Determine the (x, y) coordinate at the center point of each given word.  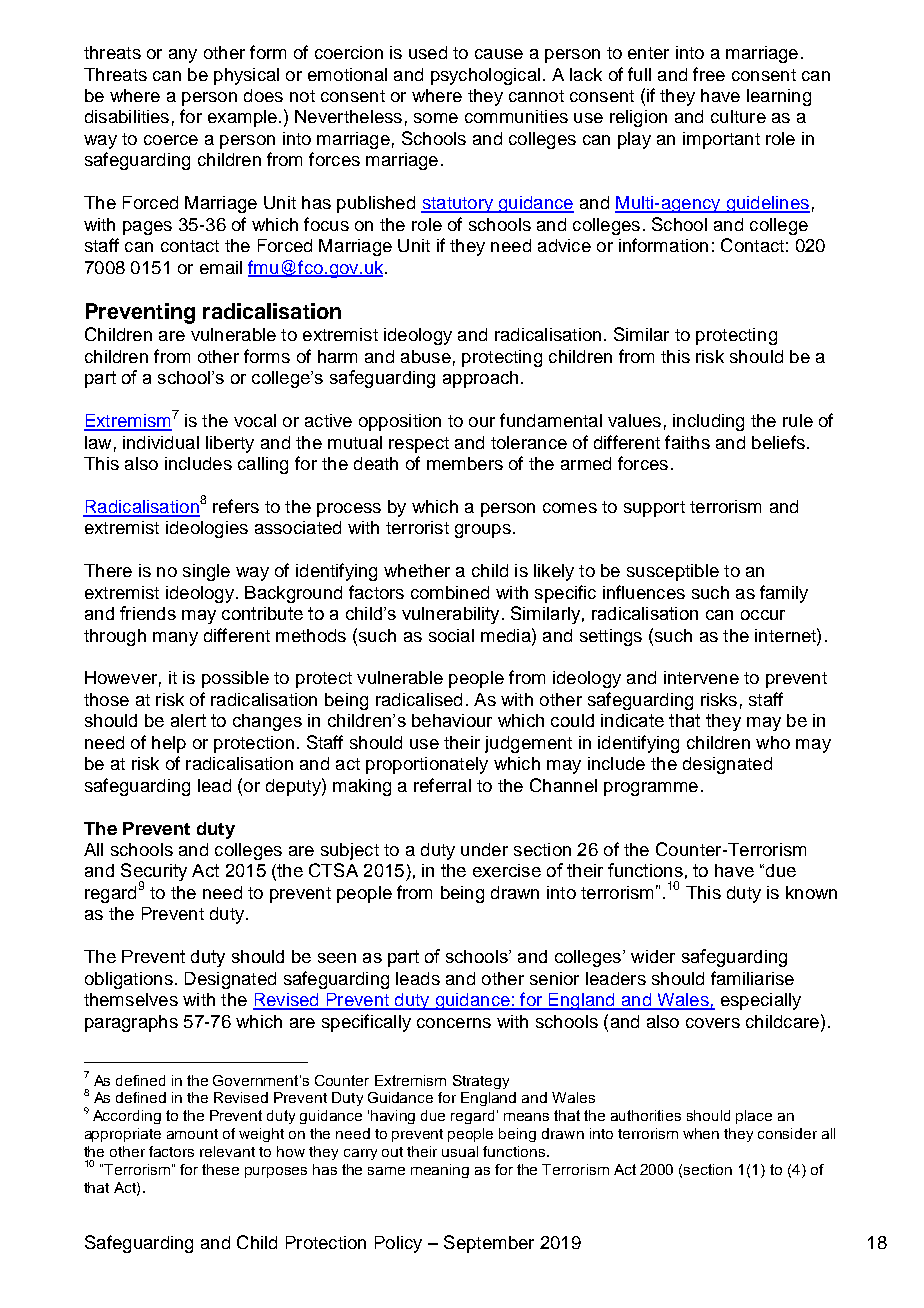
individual (161, 442)
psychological (485, 76)
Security (154, 873)
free (709, 74)
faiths (687, 442)
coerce (171, 140)
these (220, 1169)
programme (651, 789)
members (465, 463)
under (484, 849)
